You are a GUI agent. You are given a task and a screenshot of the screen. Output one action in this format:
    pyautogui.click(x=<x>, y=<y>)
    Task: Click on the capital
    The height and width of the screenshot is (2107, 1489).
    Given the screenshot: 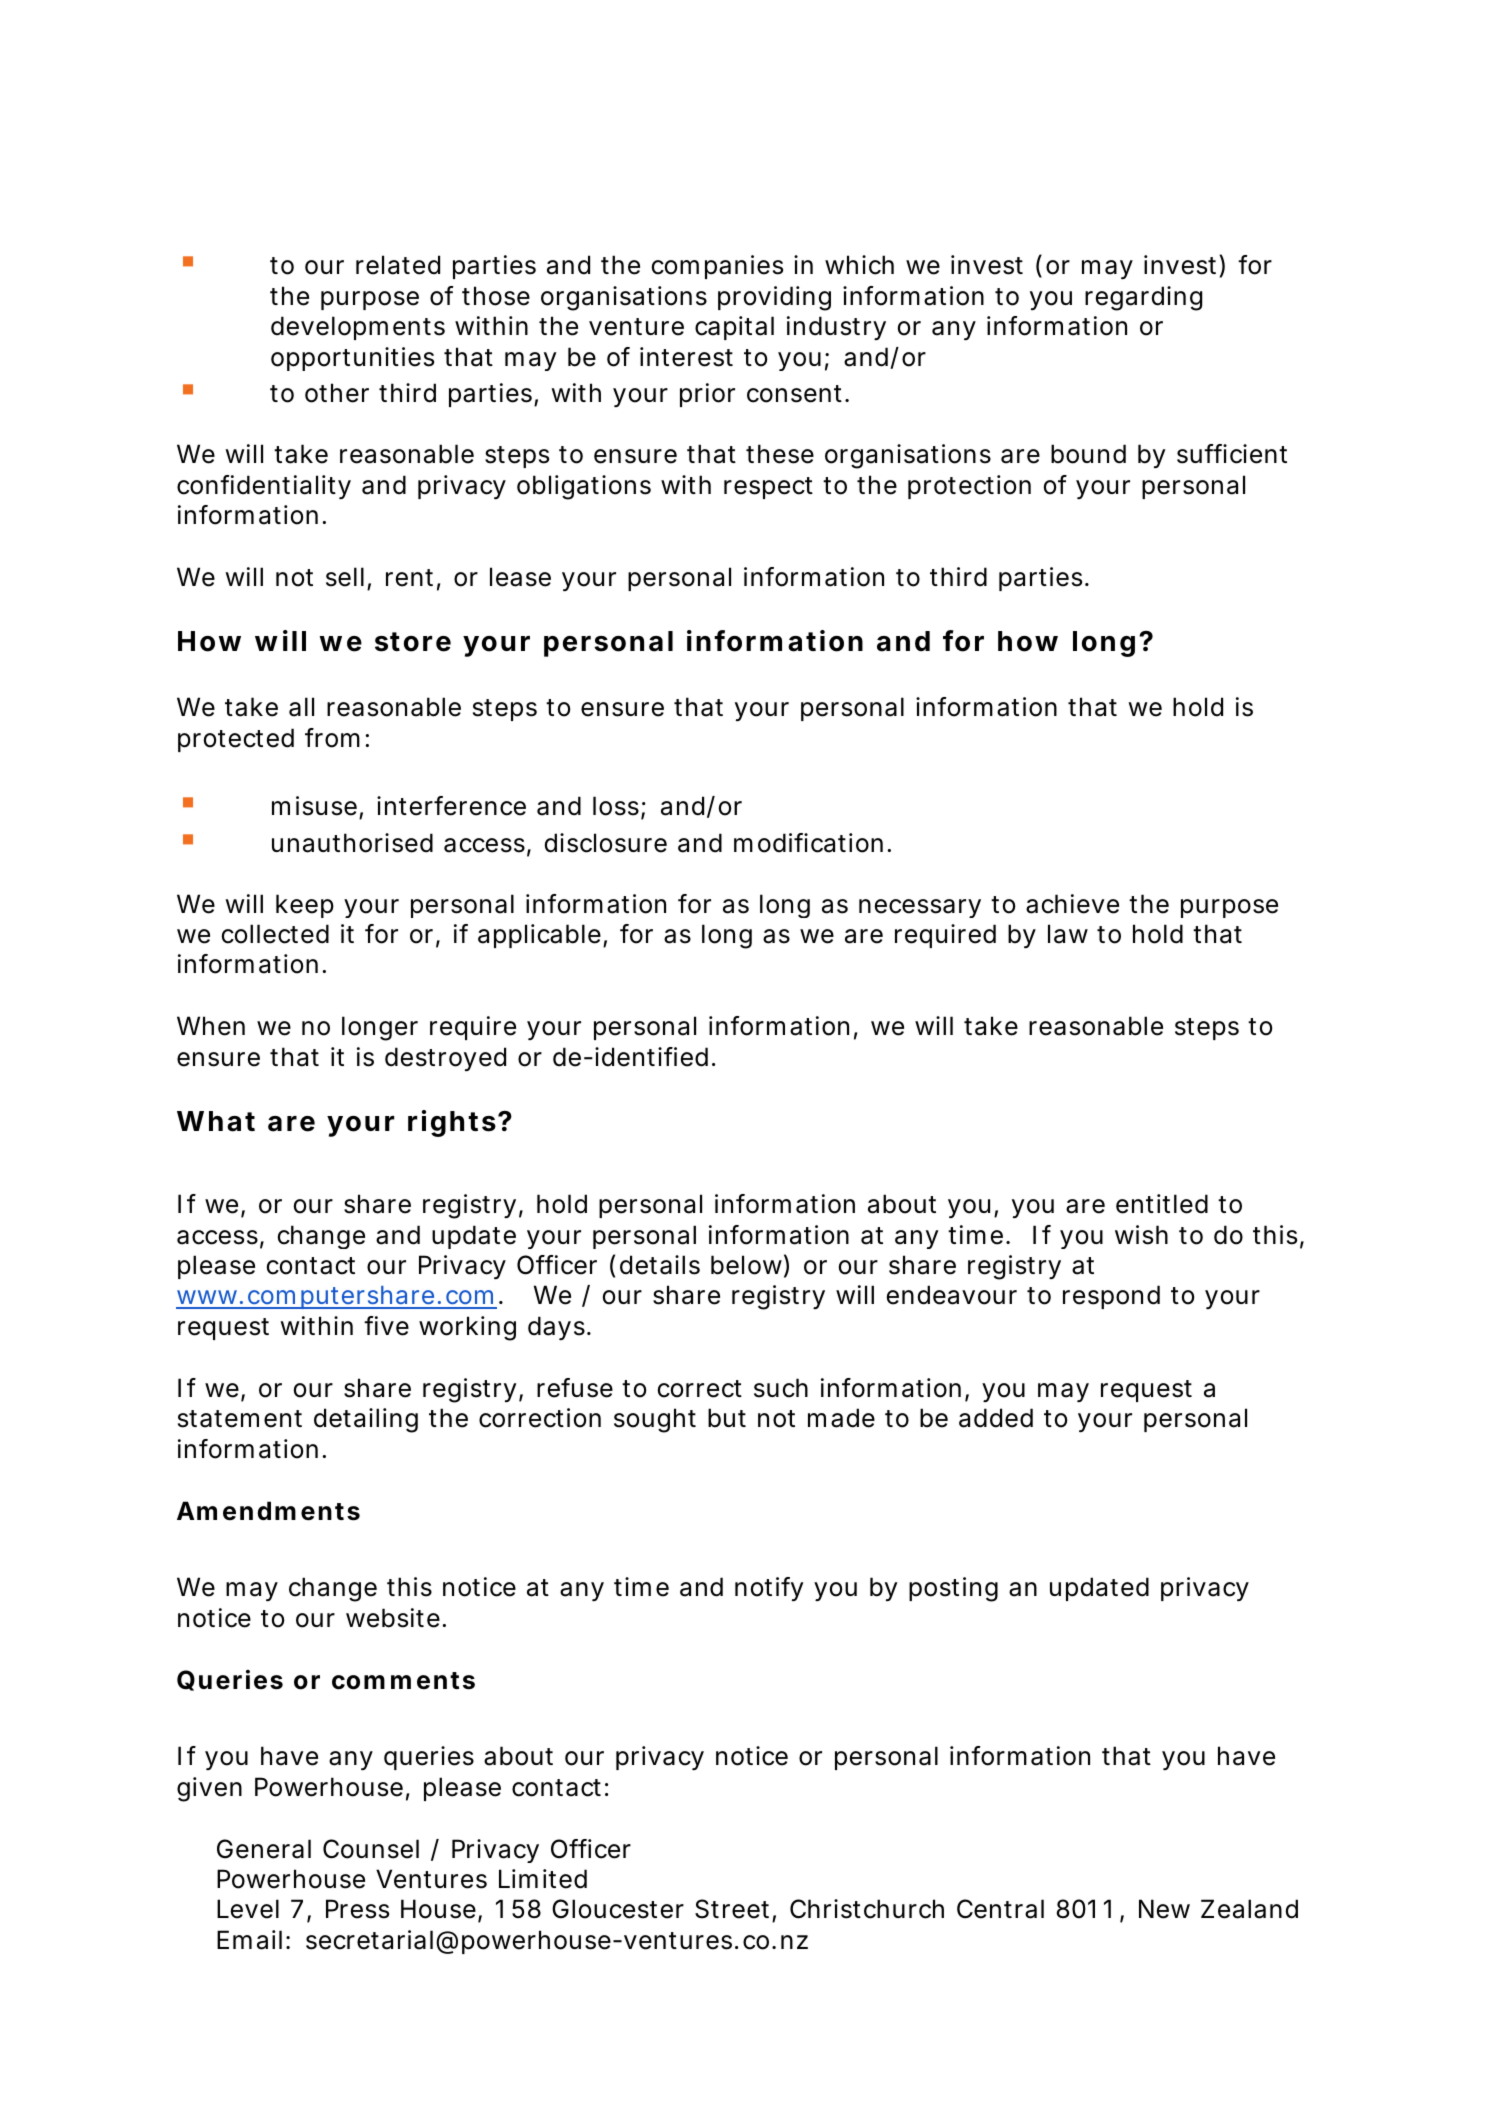 What is the action you would take?
    pyautogui.click(x=734, y=328)
